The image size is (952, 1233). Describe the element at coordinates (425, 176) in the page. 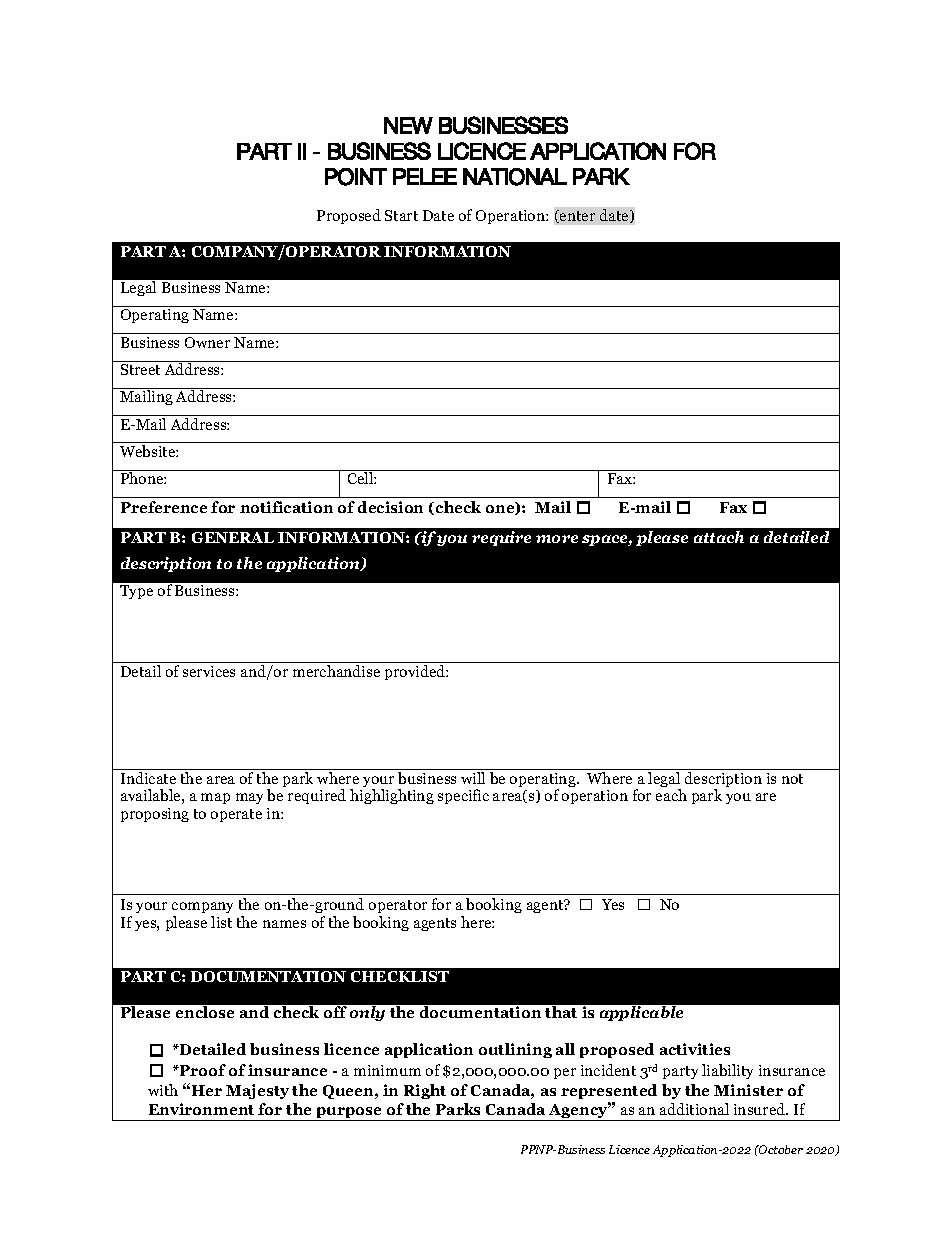

I see `PELEE` at that location.
